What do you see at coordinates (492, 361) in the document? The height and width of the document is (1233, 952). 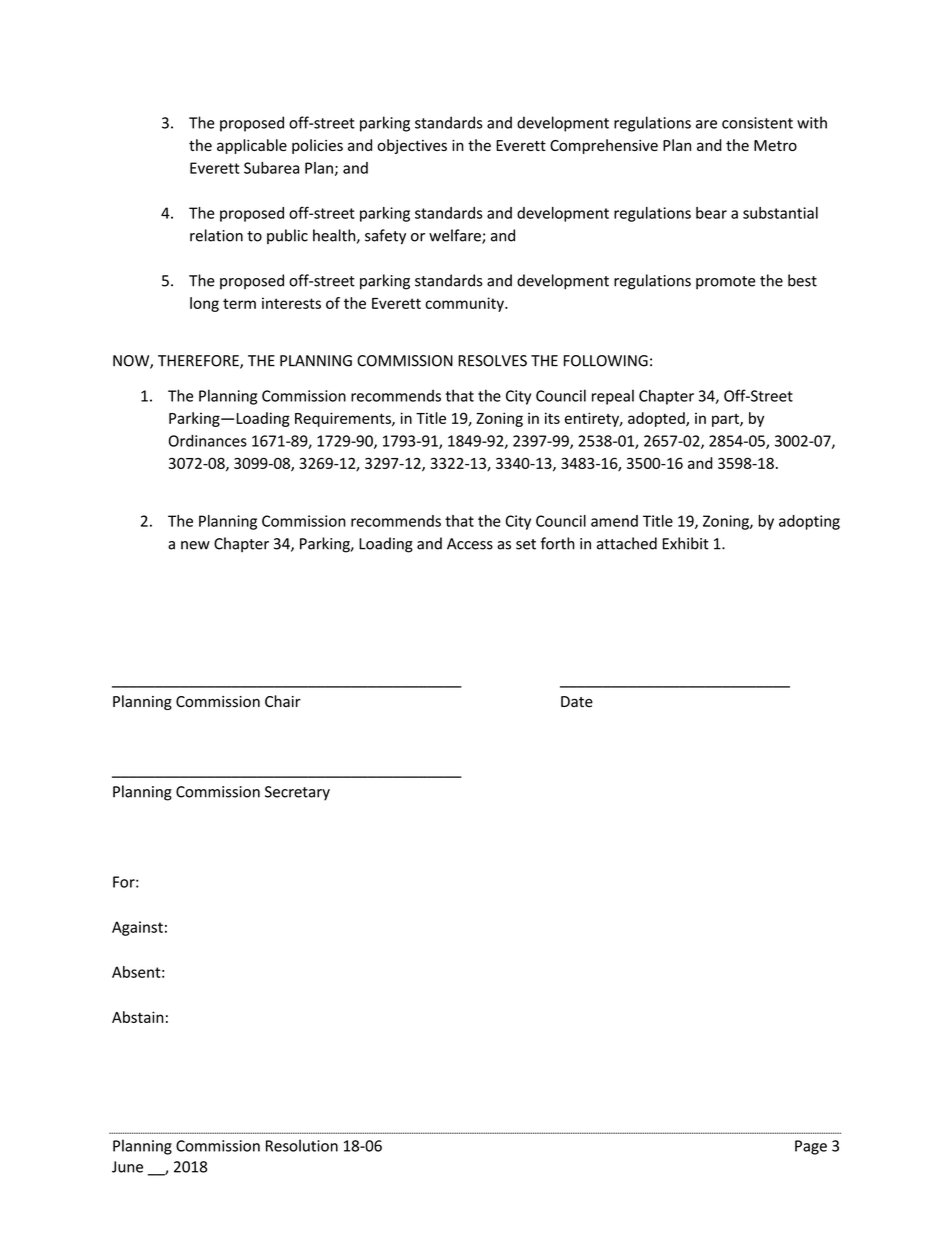 I see `RESOLVES` at bounding box center [492, 361].
